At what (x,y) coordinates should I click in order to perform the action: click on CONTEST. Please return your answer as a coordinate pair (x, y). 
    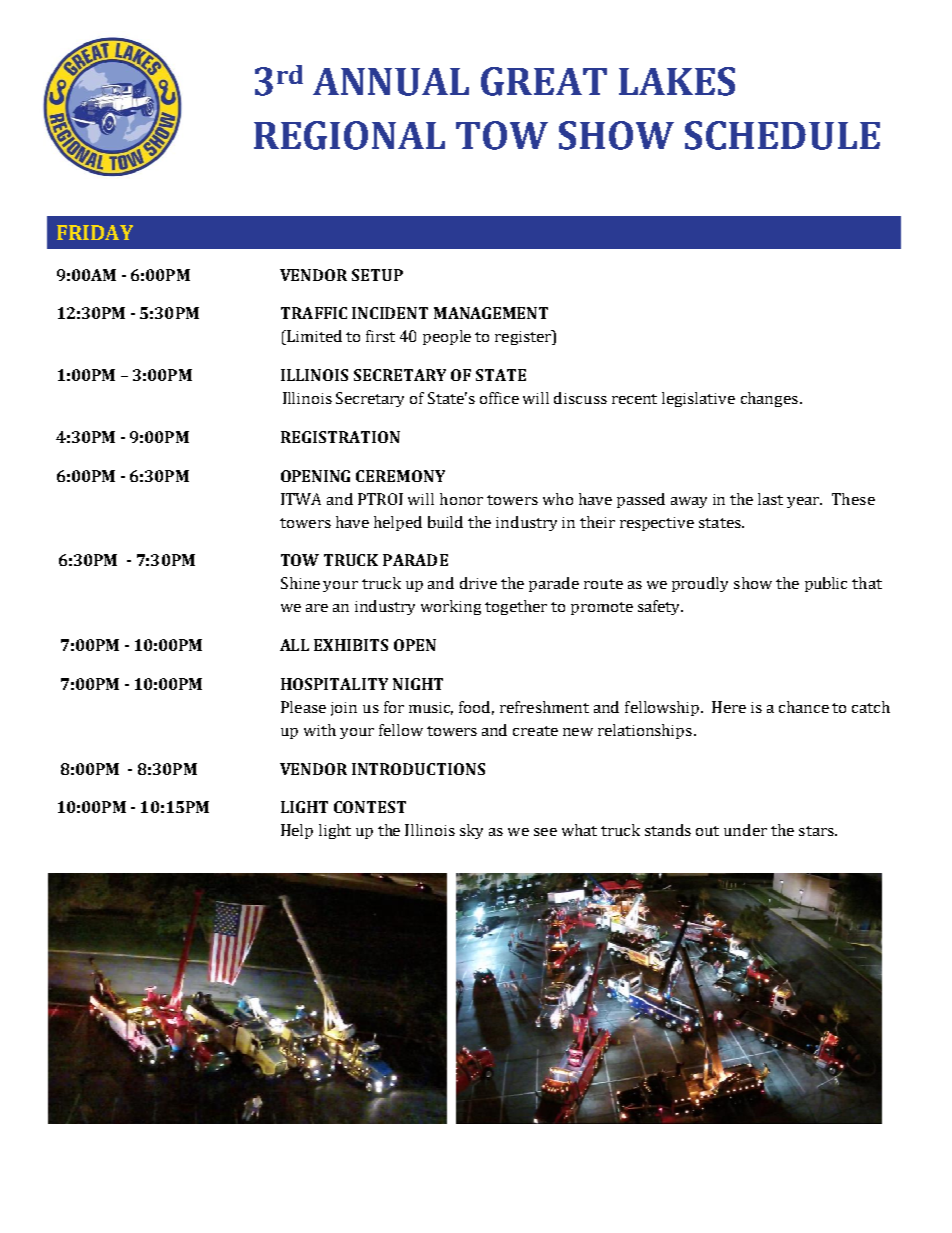
    Looking at the image, I should click on (370, 807).
